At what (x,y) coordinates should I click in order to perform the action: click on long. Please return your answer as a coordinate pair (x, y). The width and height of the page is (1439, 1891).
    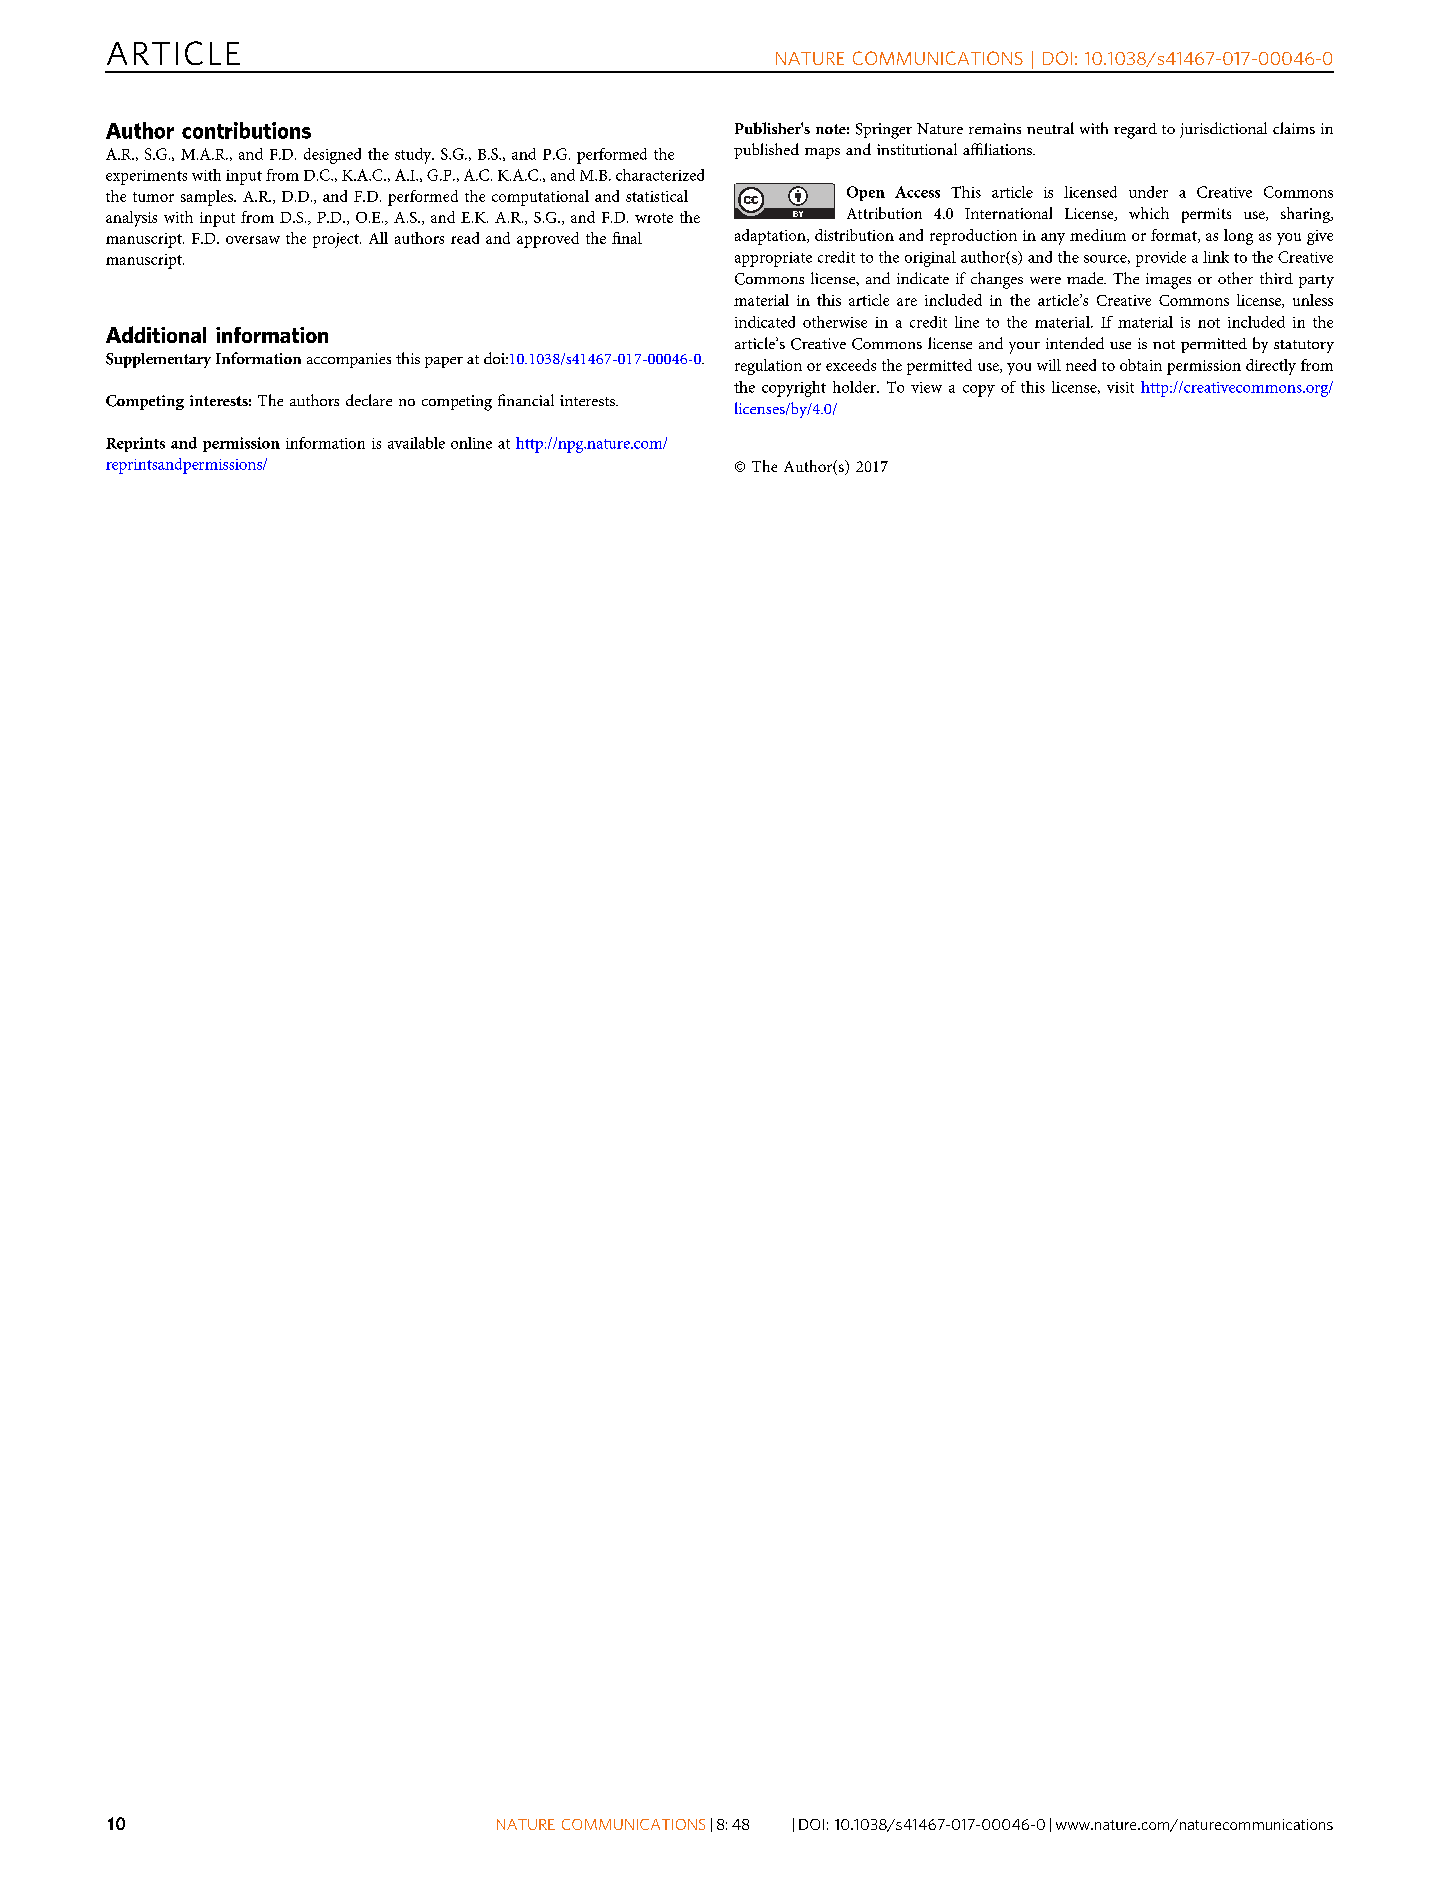
    Looking at the image, I should click on (1238, 237).
